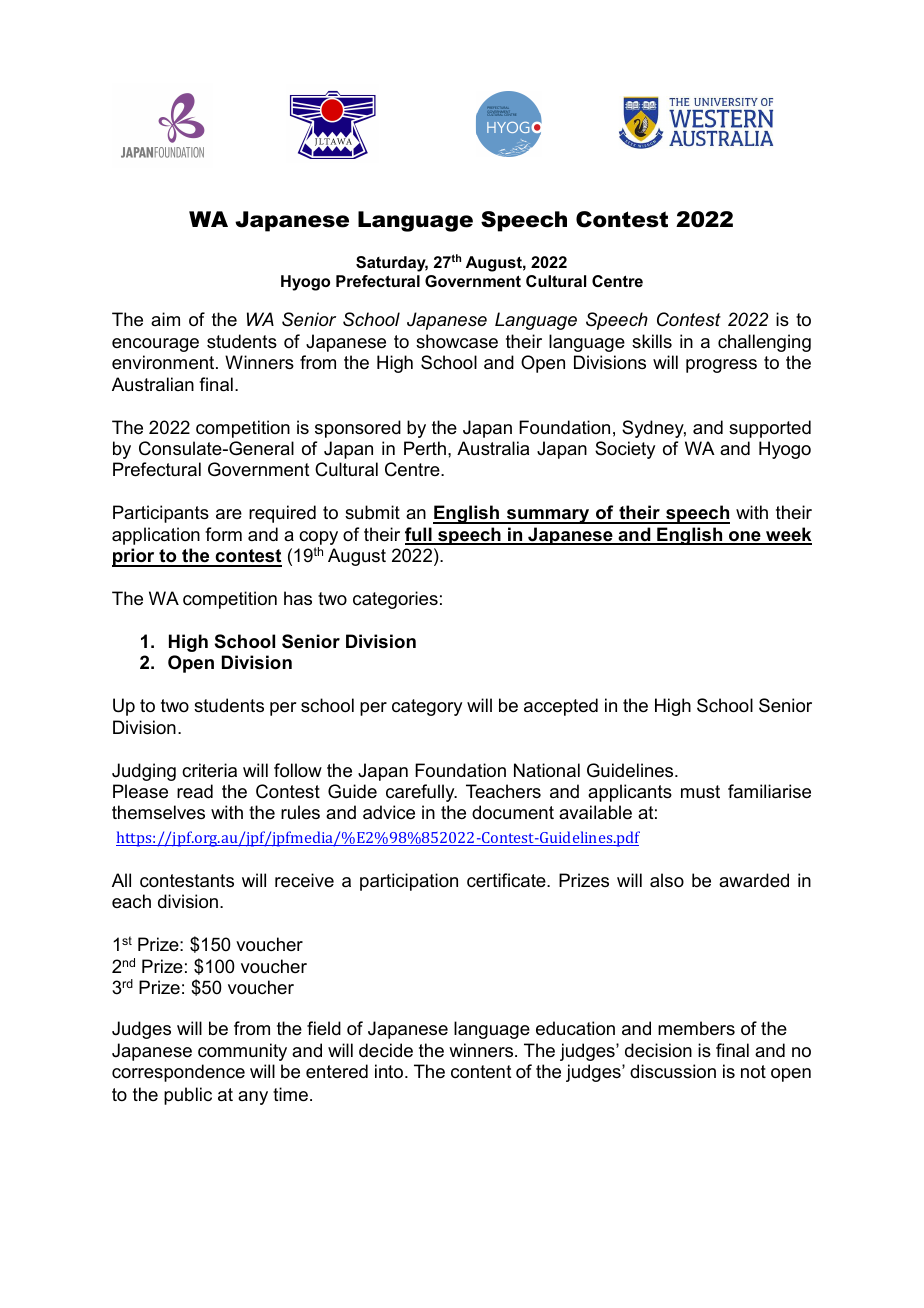 This screenshot has height=1308, width=924. What do you see at coordinates (178, 1073) in the screenshot?
I see `correspondence` at bounding box center [178, 1073].
